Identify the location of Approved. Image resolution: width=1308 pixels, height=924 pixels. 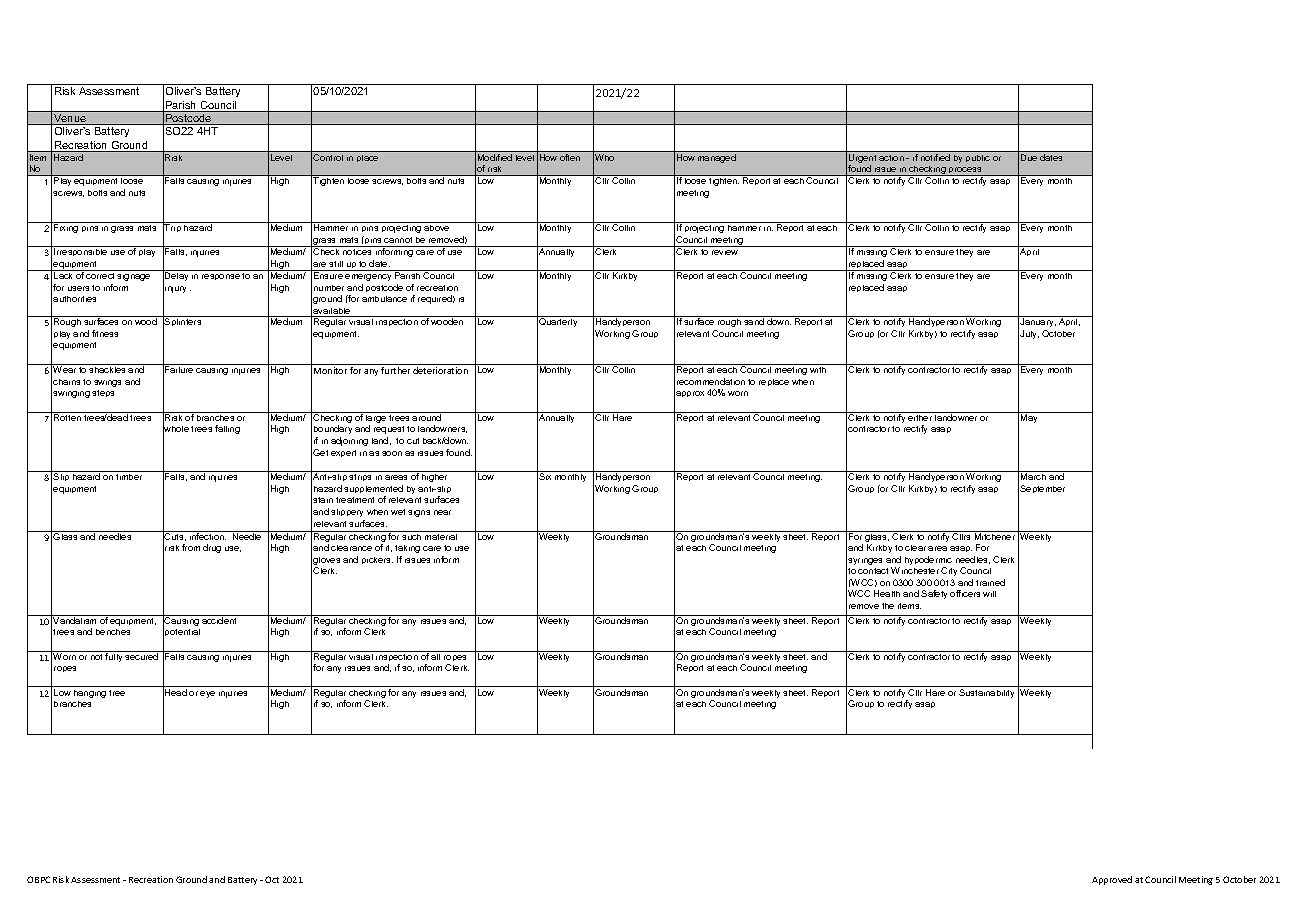
(1112, 880).
